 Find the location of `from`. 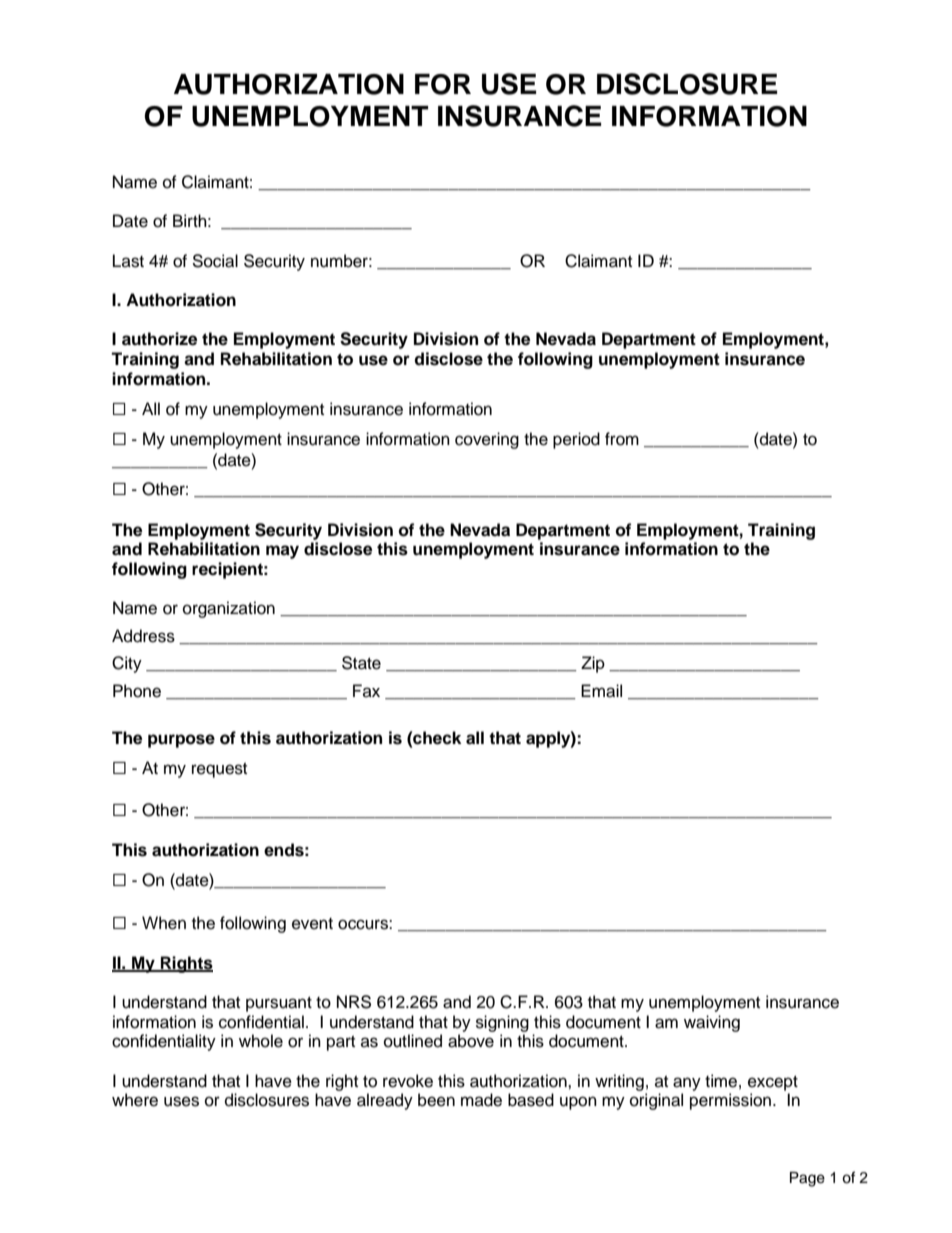

from is located at coordinates (622, 439).
